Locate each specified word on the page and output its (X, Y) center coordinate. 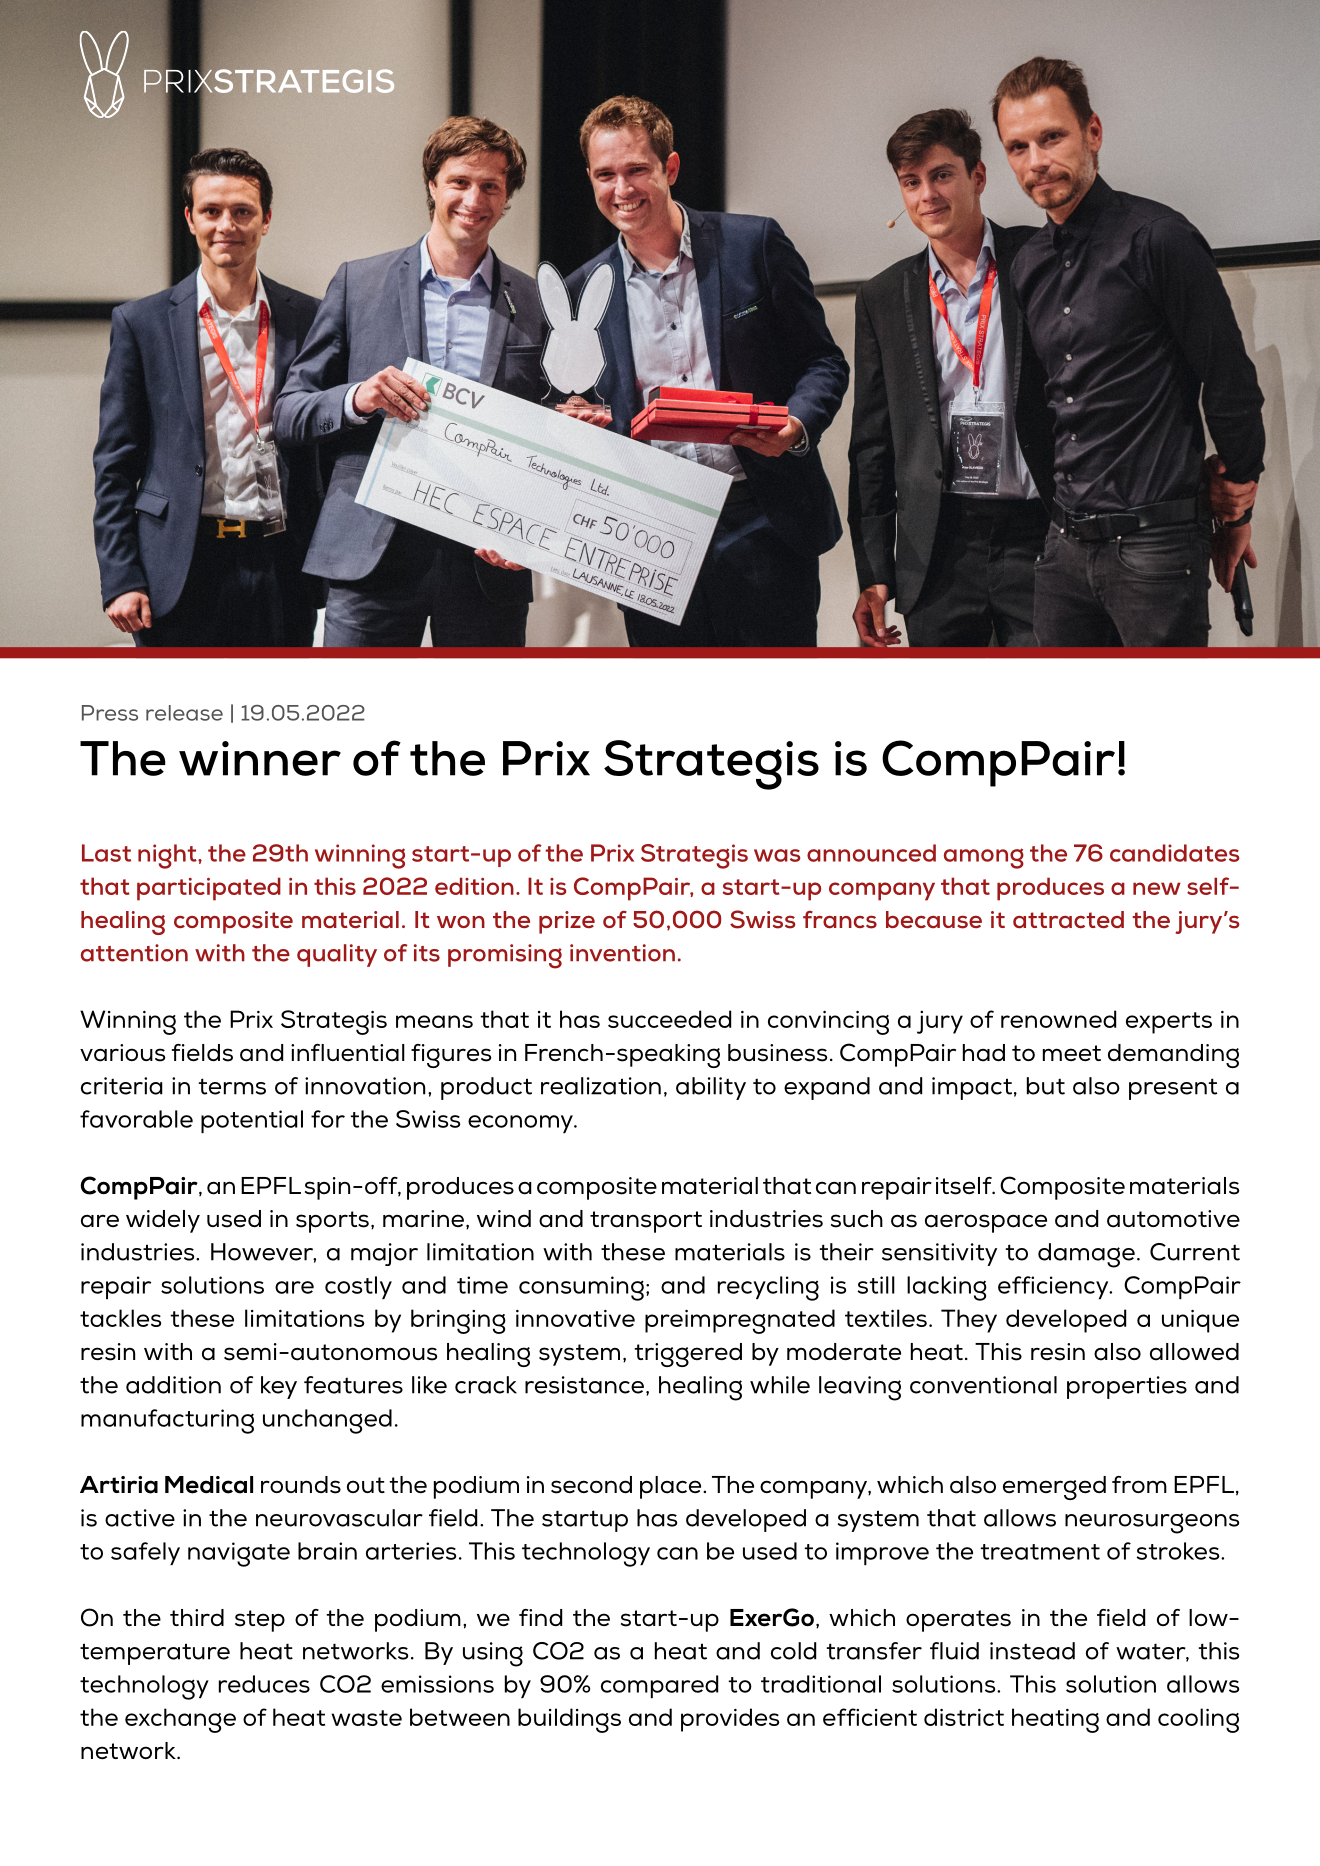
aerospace (986, 1223)
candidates (1174, 853)
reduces (264, 1684)
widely (163, 1221)
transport (646, 1222)
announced (871, 853)
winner (260, 758)
